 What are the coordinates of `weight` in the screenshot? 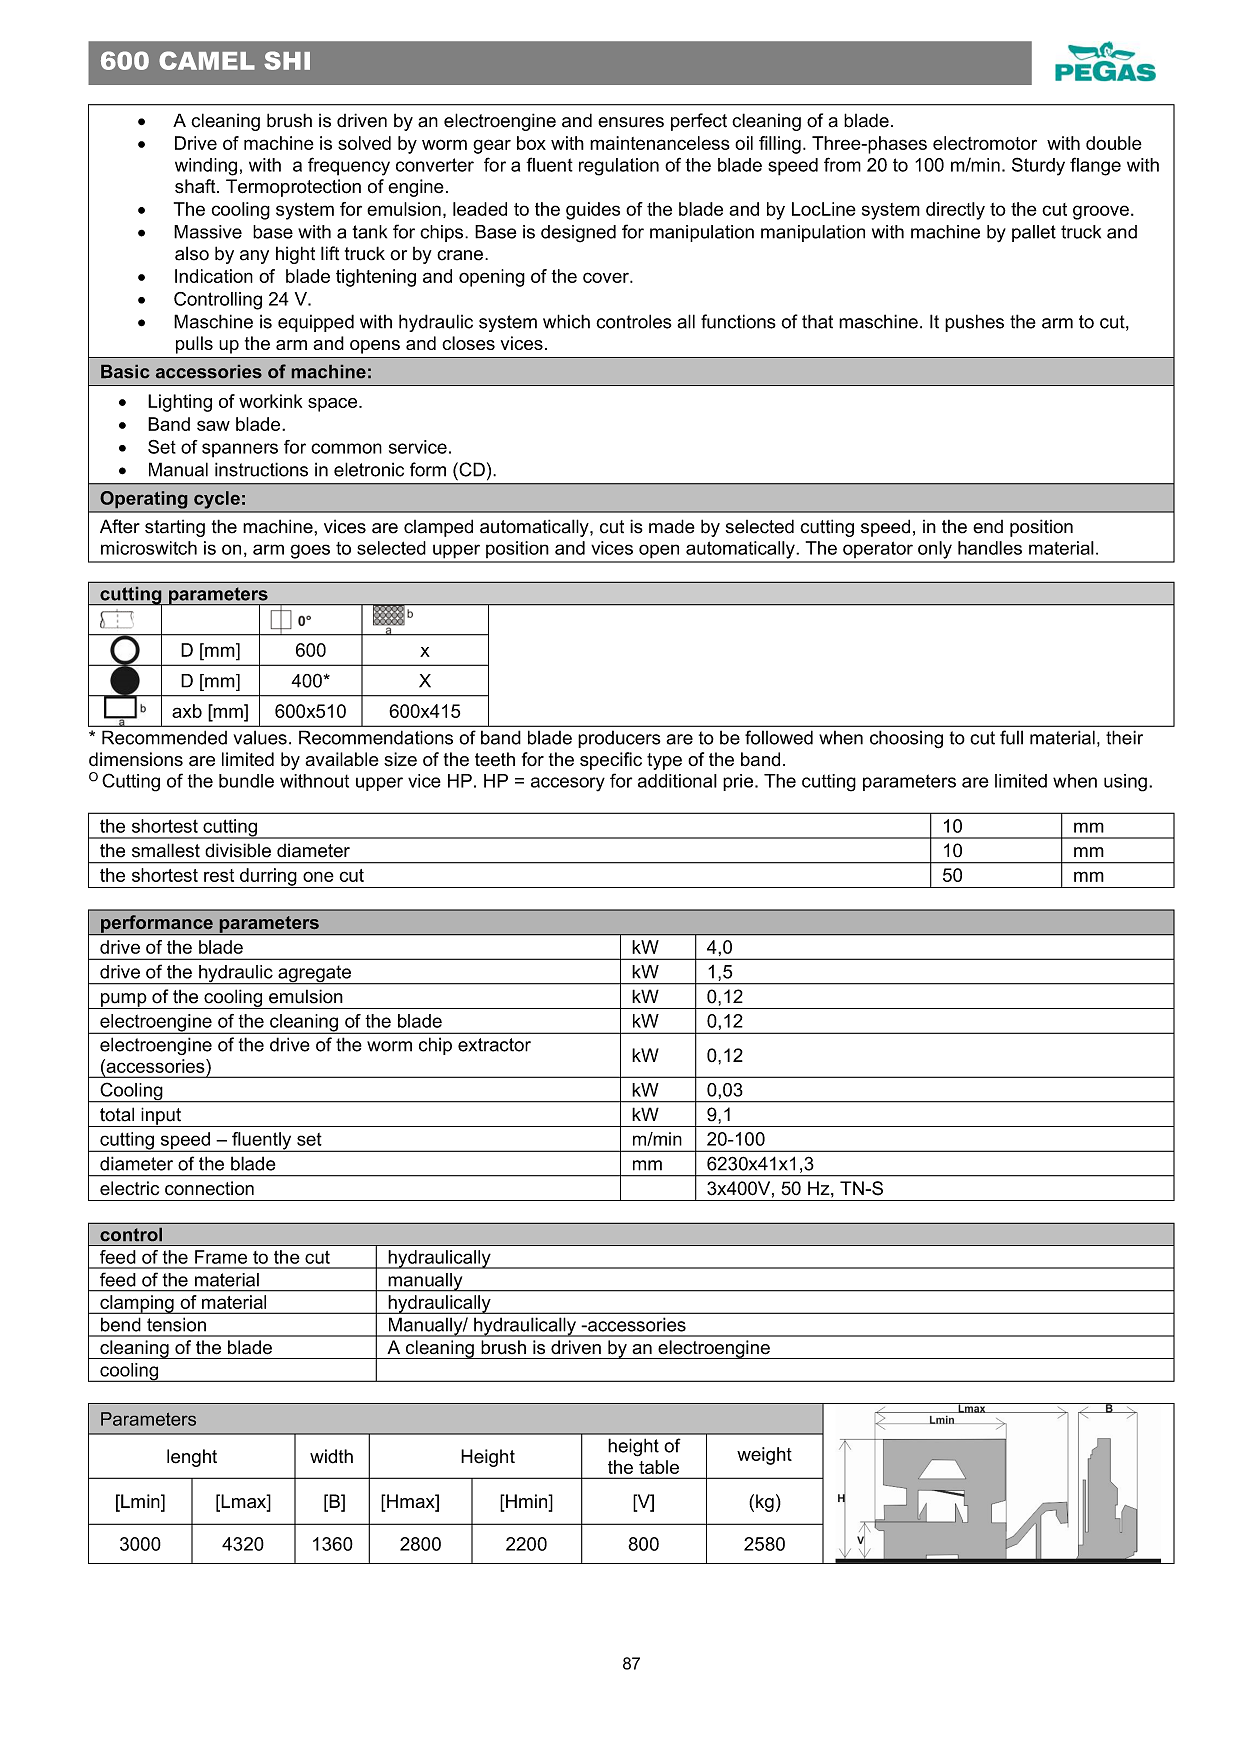 It's located at (764, 1456).
